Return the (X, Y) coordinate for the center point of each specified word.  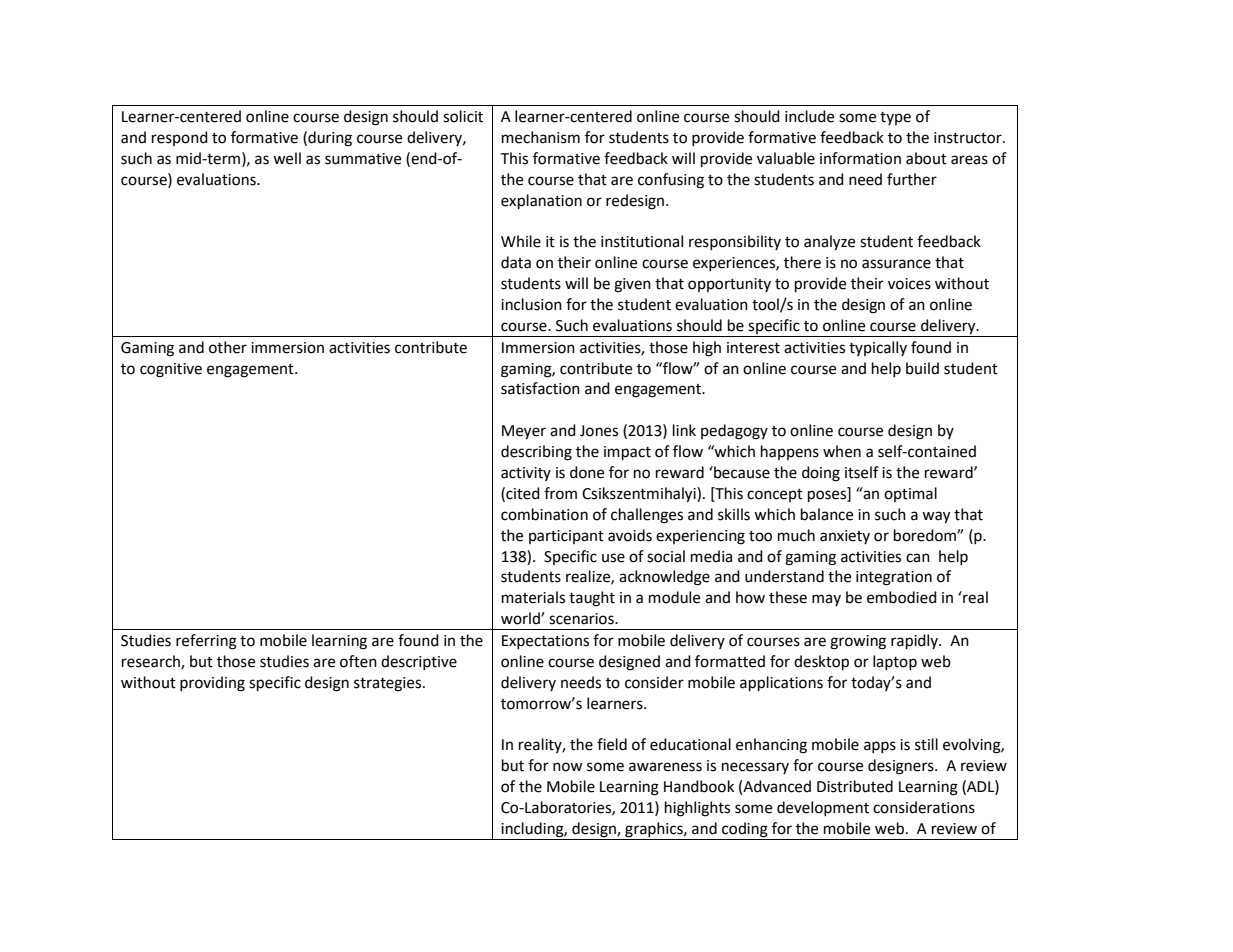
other (228, 347)
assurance (896, 264)
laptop (895, 662)
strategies (389, 684)
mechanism (541, 137)
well (287, 158)
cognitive (171, 370)
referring (206, 642)
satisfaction (540, 388)
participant (566, 537)
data (516, 262)
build (922, 368)
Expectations (545, 642)
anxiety (845, 537)
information (860, 158)
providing (212, 684)
